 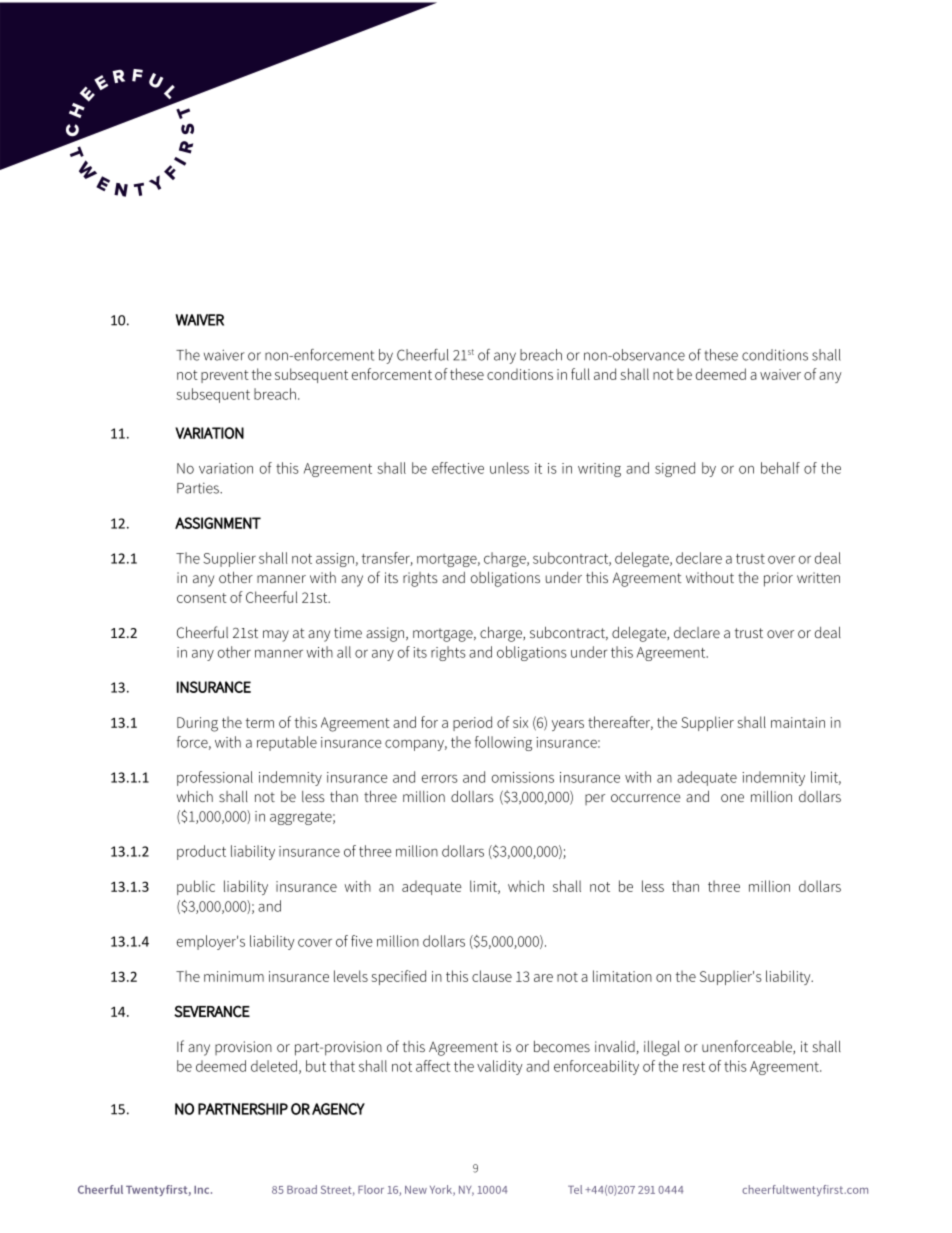 I want to click on one, so click(x=732, y=798).
